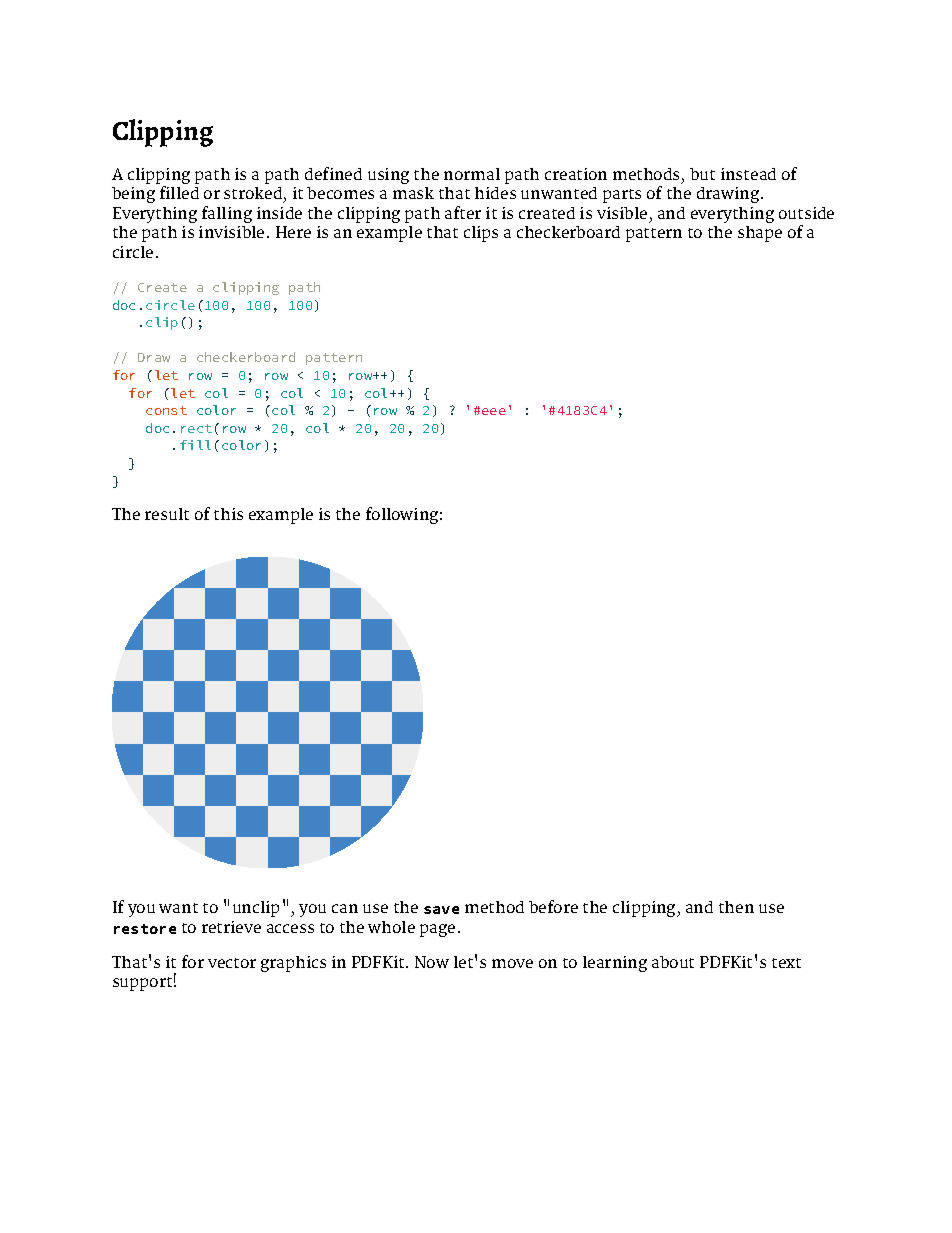  What do you see at coordinates (166, 410) in the screenshot?
I see `const` at bounding box center [166, 410].
